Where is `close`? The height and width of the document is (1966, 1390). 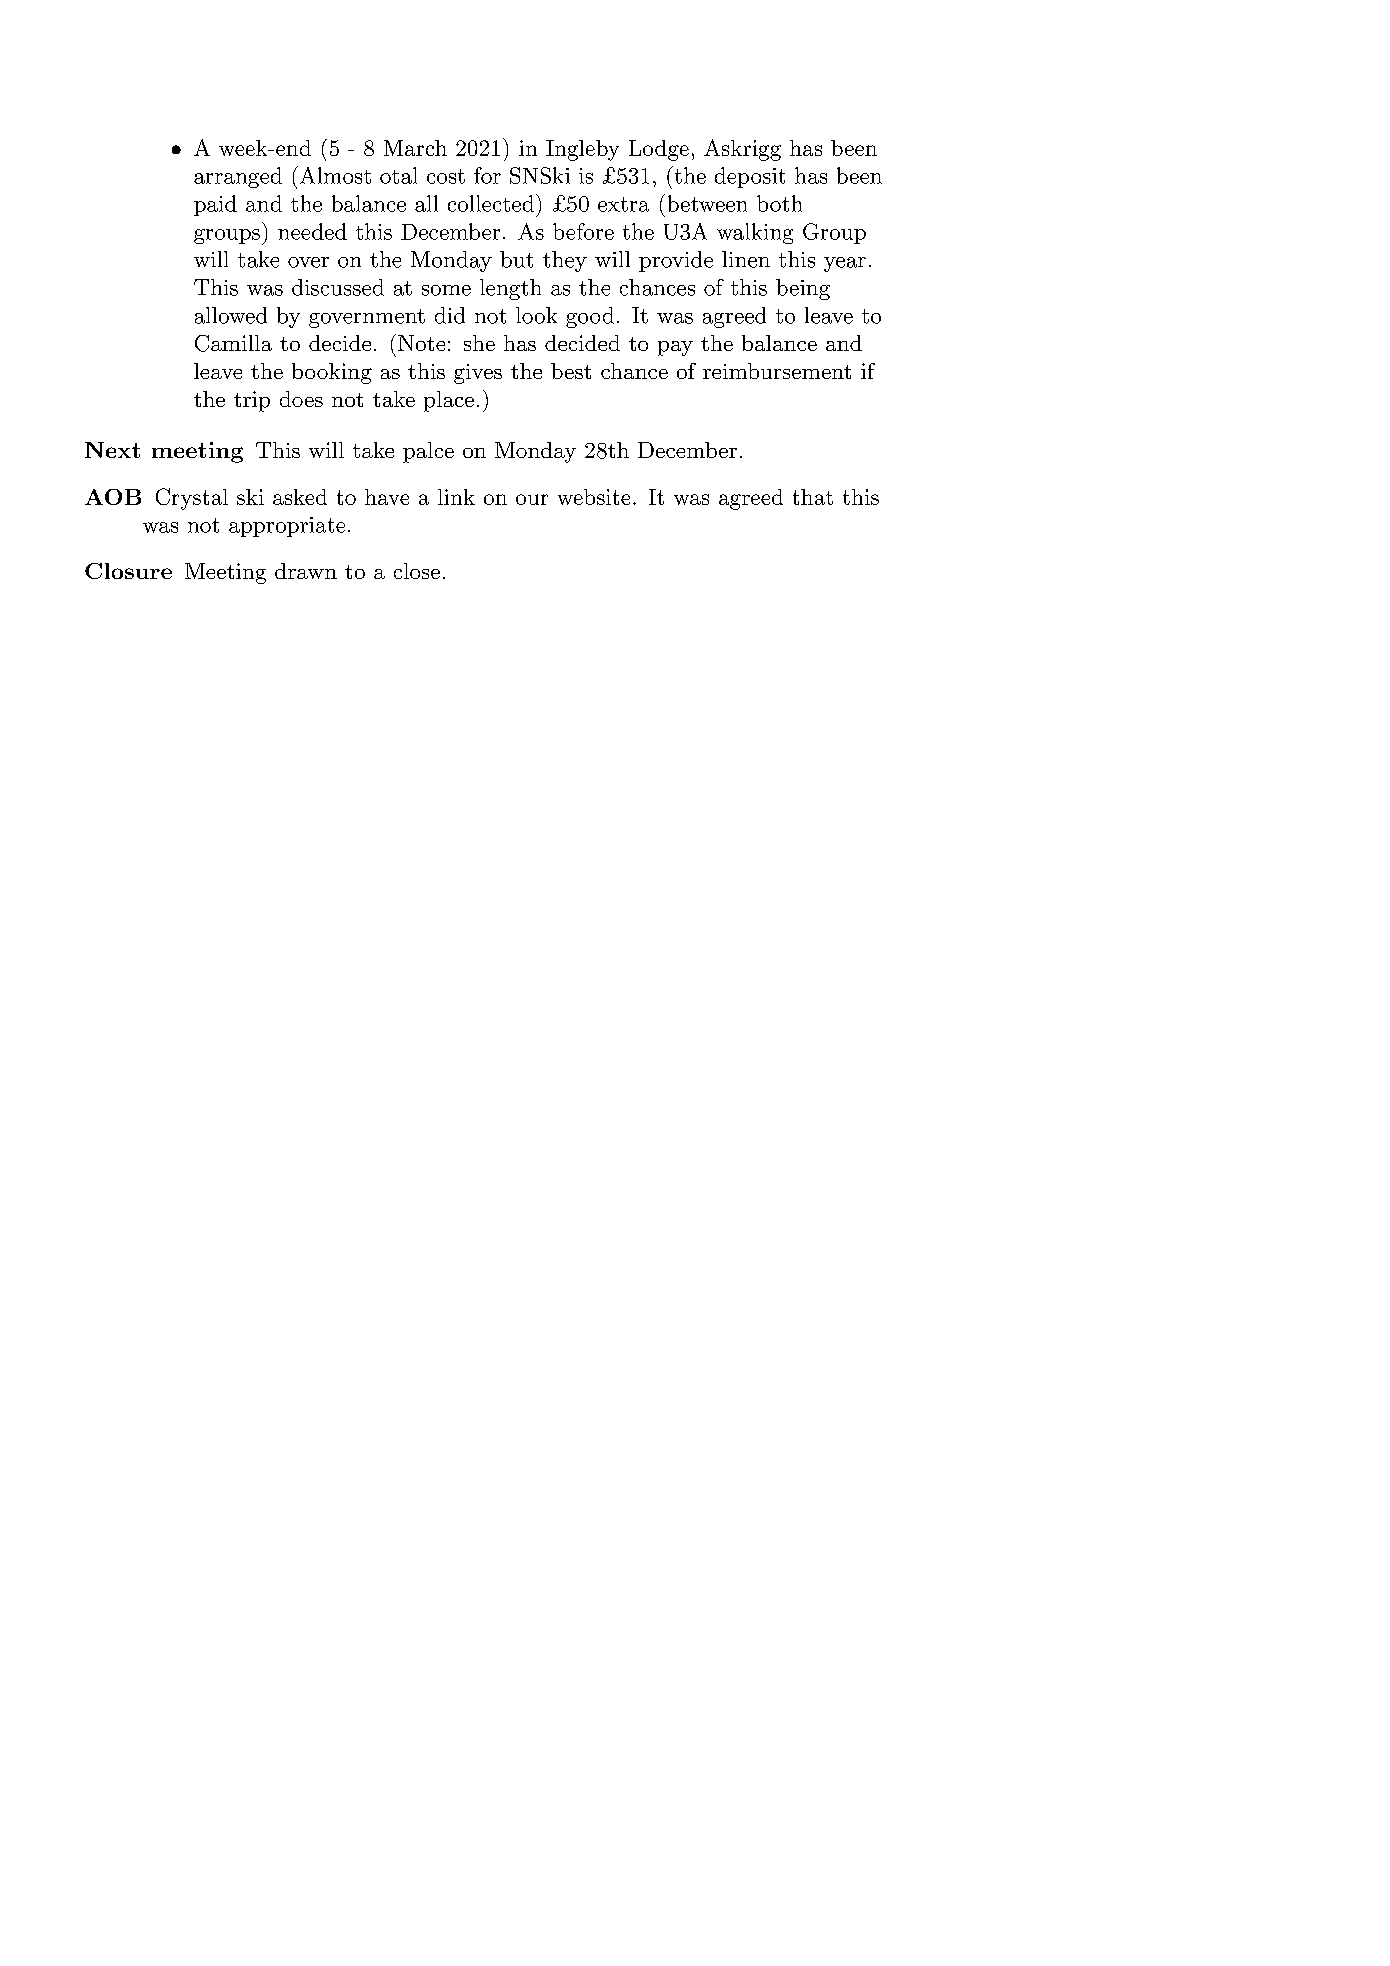
close is located at coordinates (417, 571).
